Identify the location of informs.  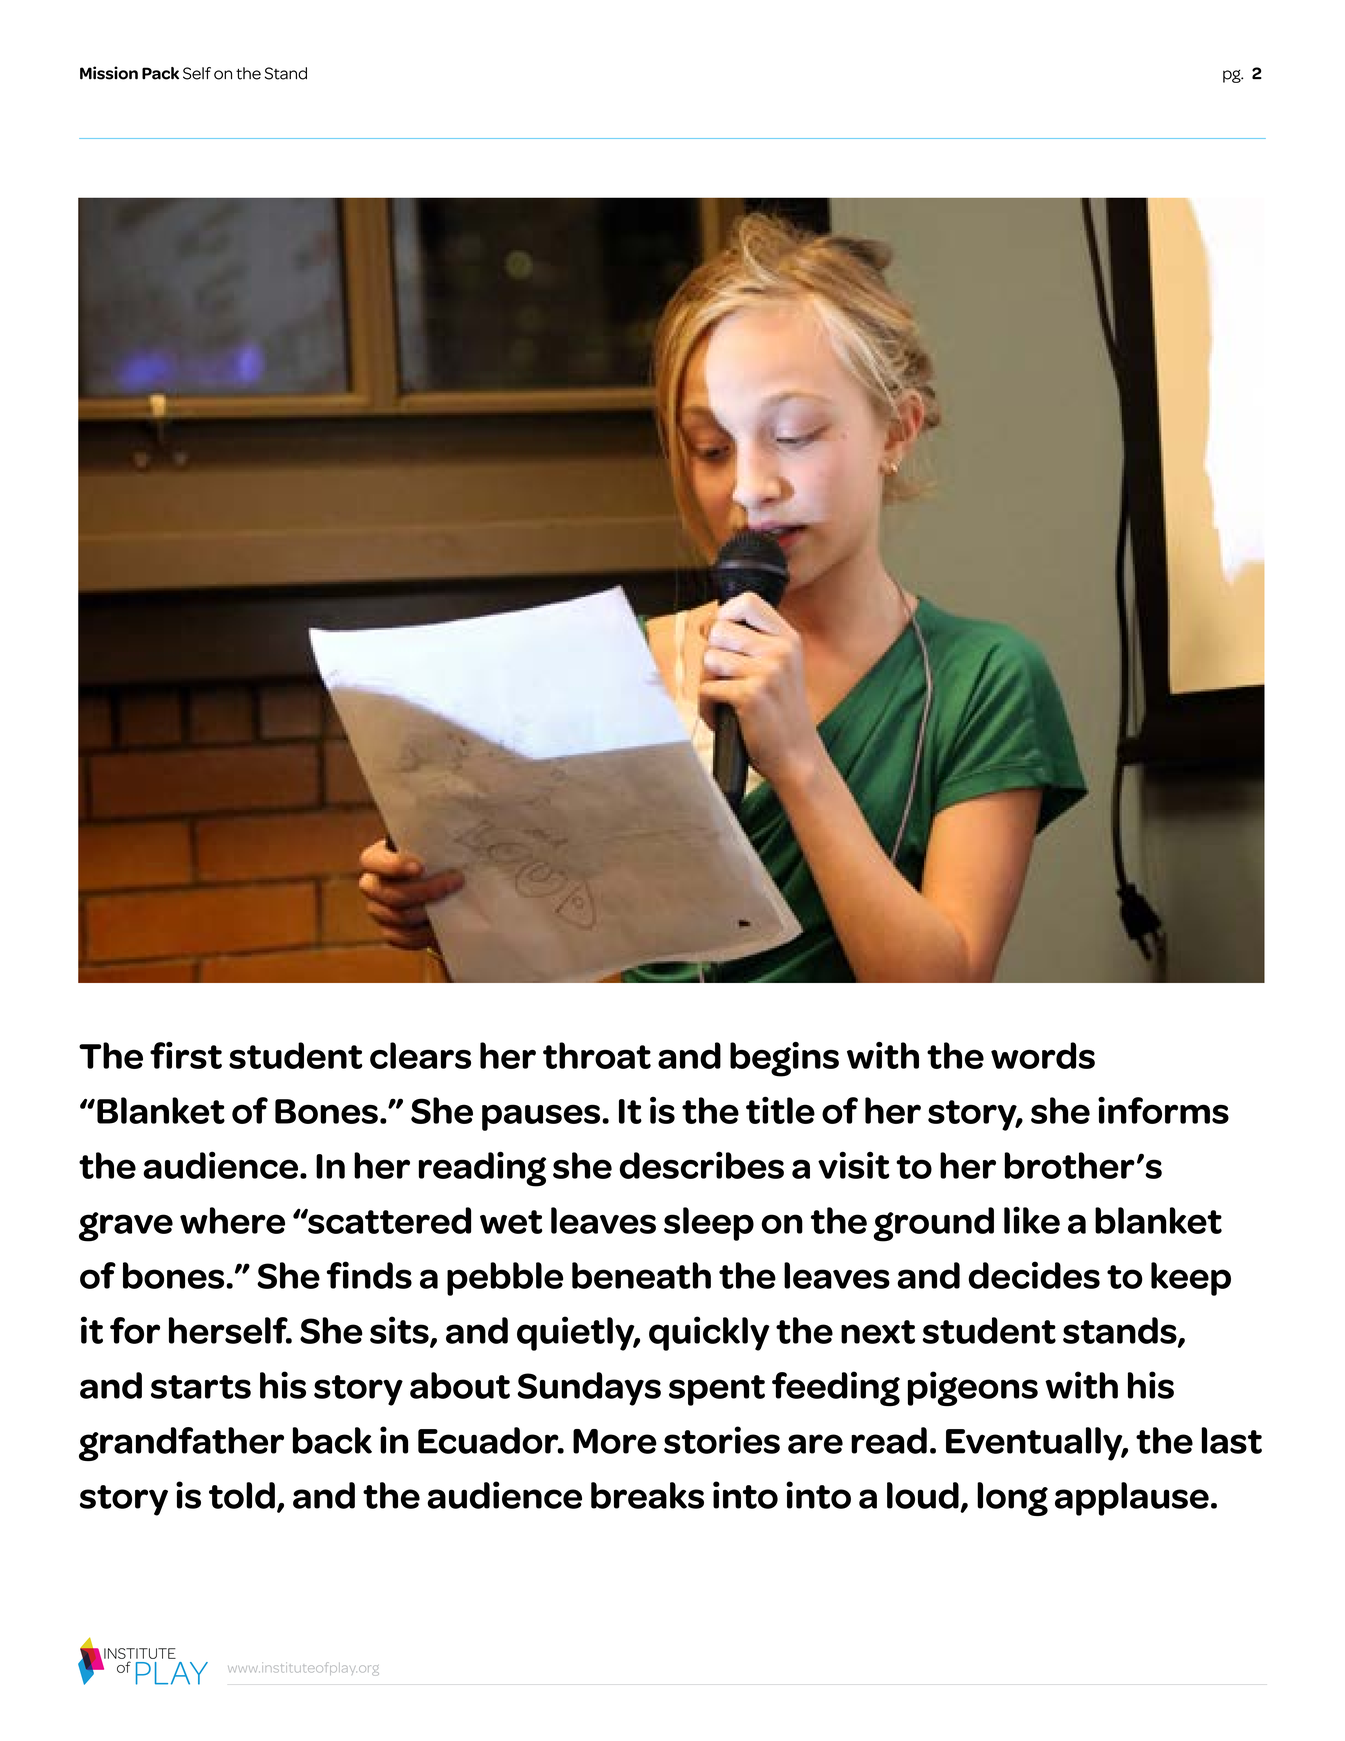
(1163, 1110).
